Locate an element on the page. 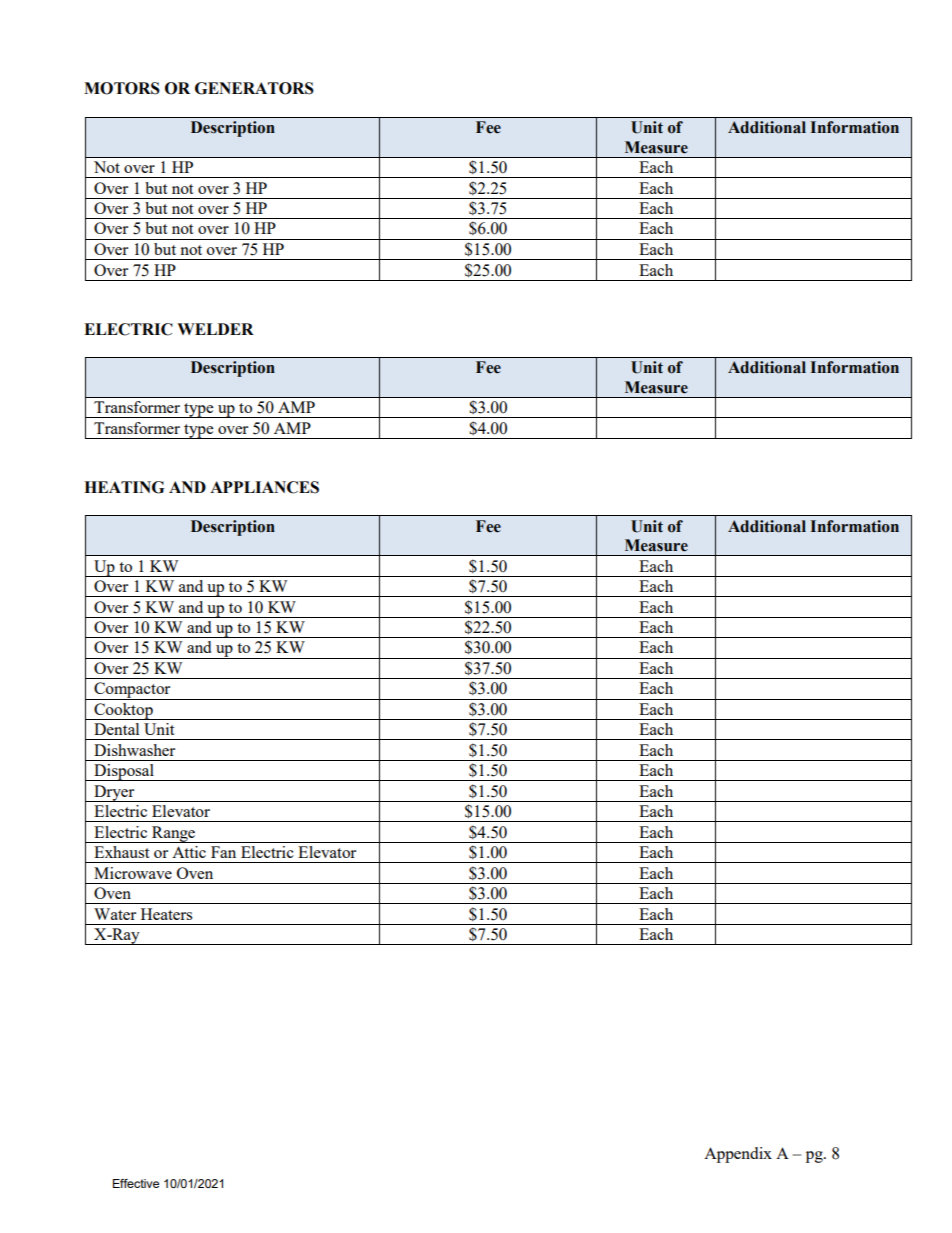 The height and width of the image is (1233, 952). Disposal is located at coordinates (124, 772).
